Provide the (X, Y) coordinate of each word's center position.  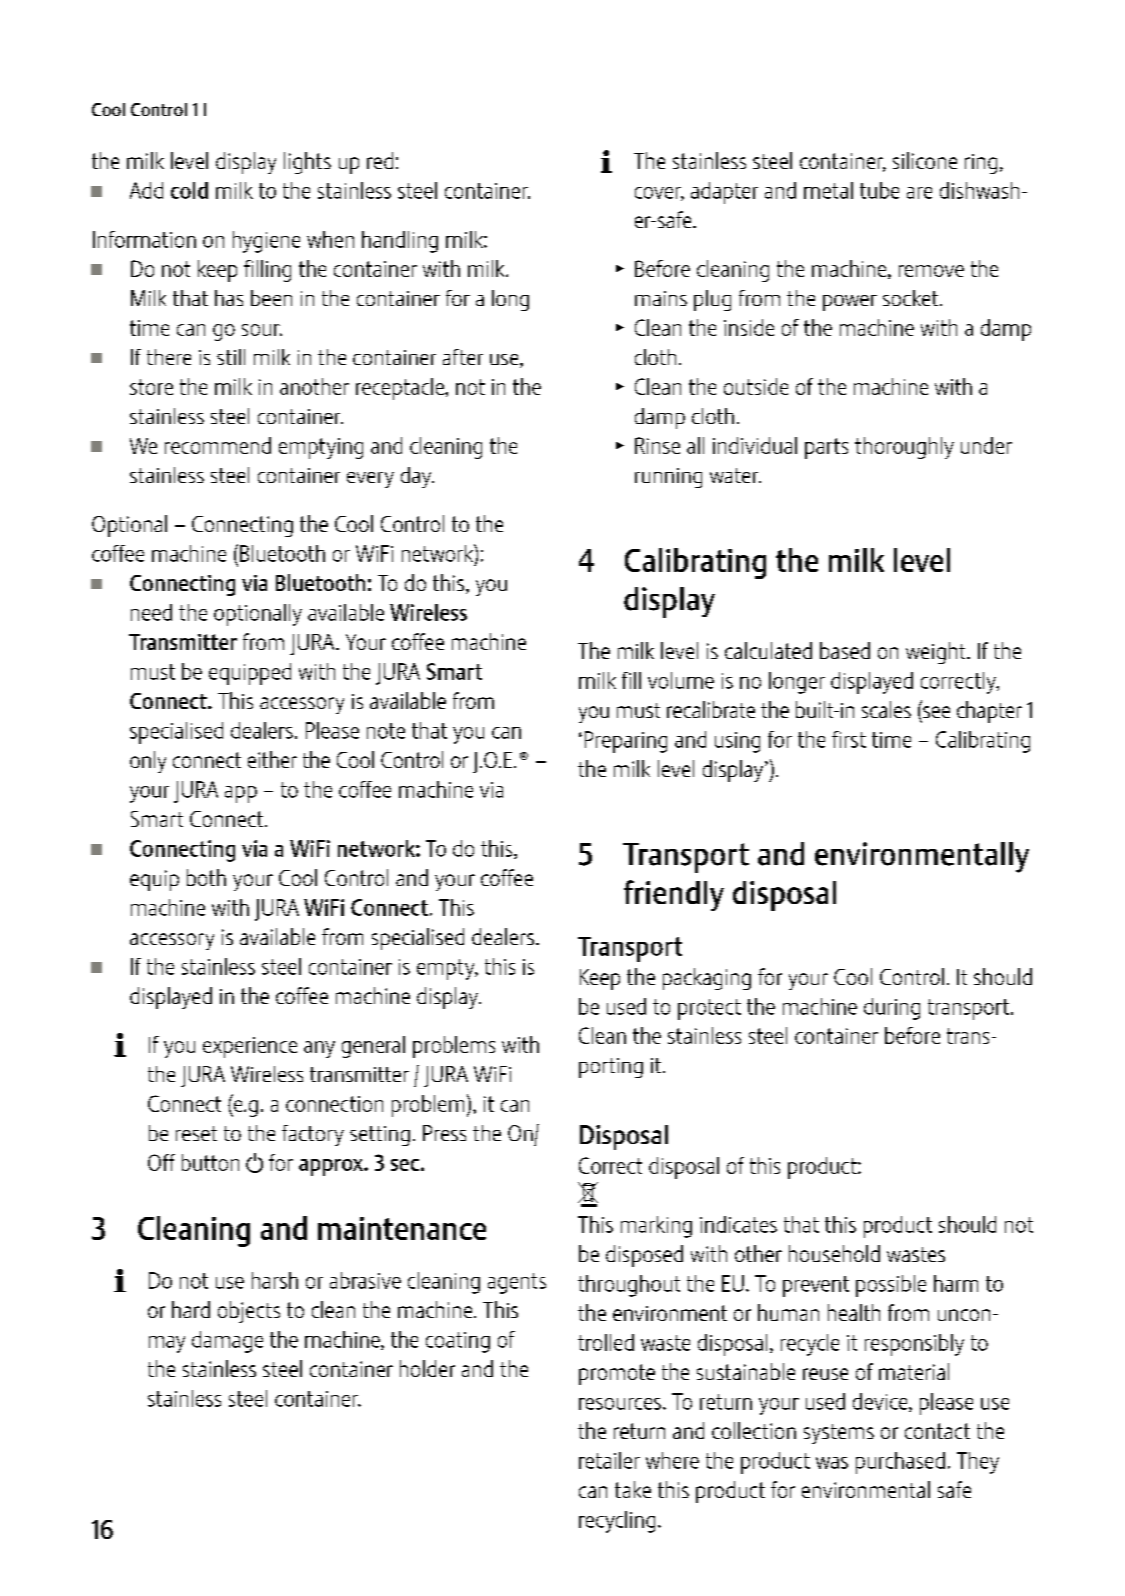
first (849, 739)
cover (659, 194)
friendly (674, 895)
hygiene (266, 242)
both (206, 877)
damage (227, 1342)
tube (879, 190)
